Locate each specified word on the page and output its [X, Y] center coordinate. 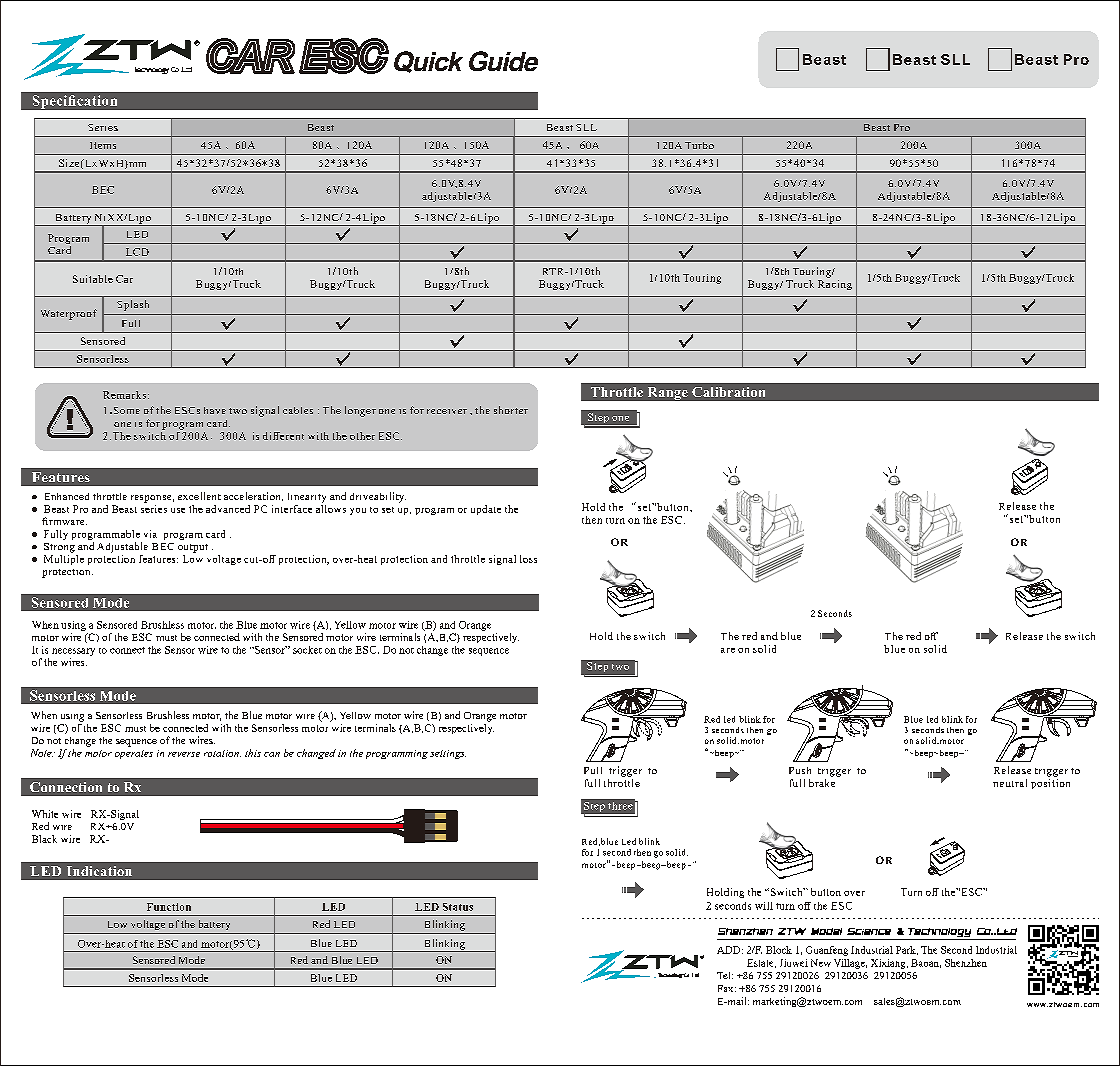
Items [103, 145]
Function [169, 907]
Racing [835, 283]
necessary [73, 652]
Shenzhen [966, 963]
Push [800, 770]
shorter [511, 410]
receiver [447, 411]
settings [448, 754]
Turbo [699, 145]
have [215, 410]
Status [458, 907]
